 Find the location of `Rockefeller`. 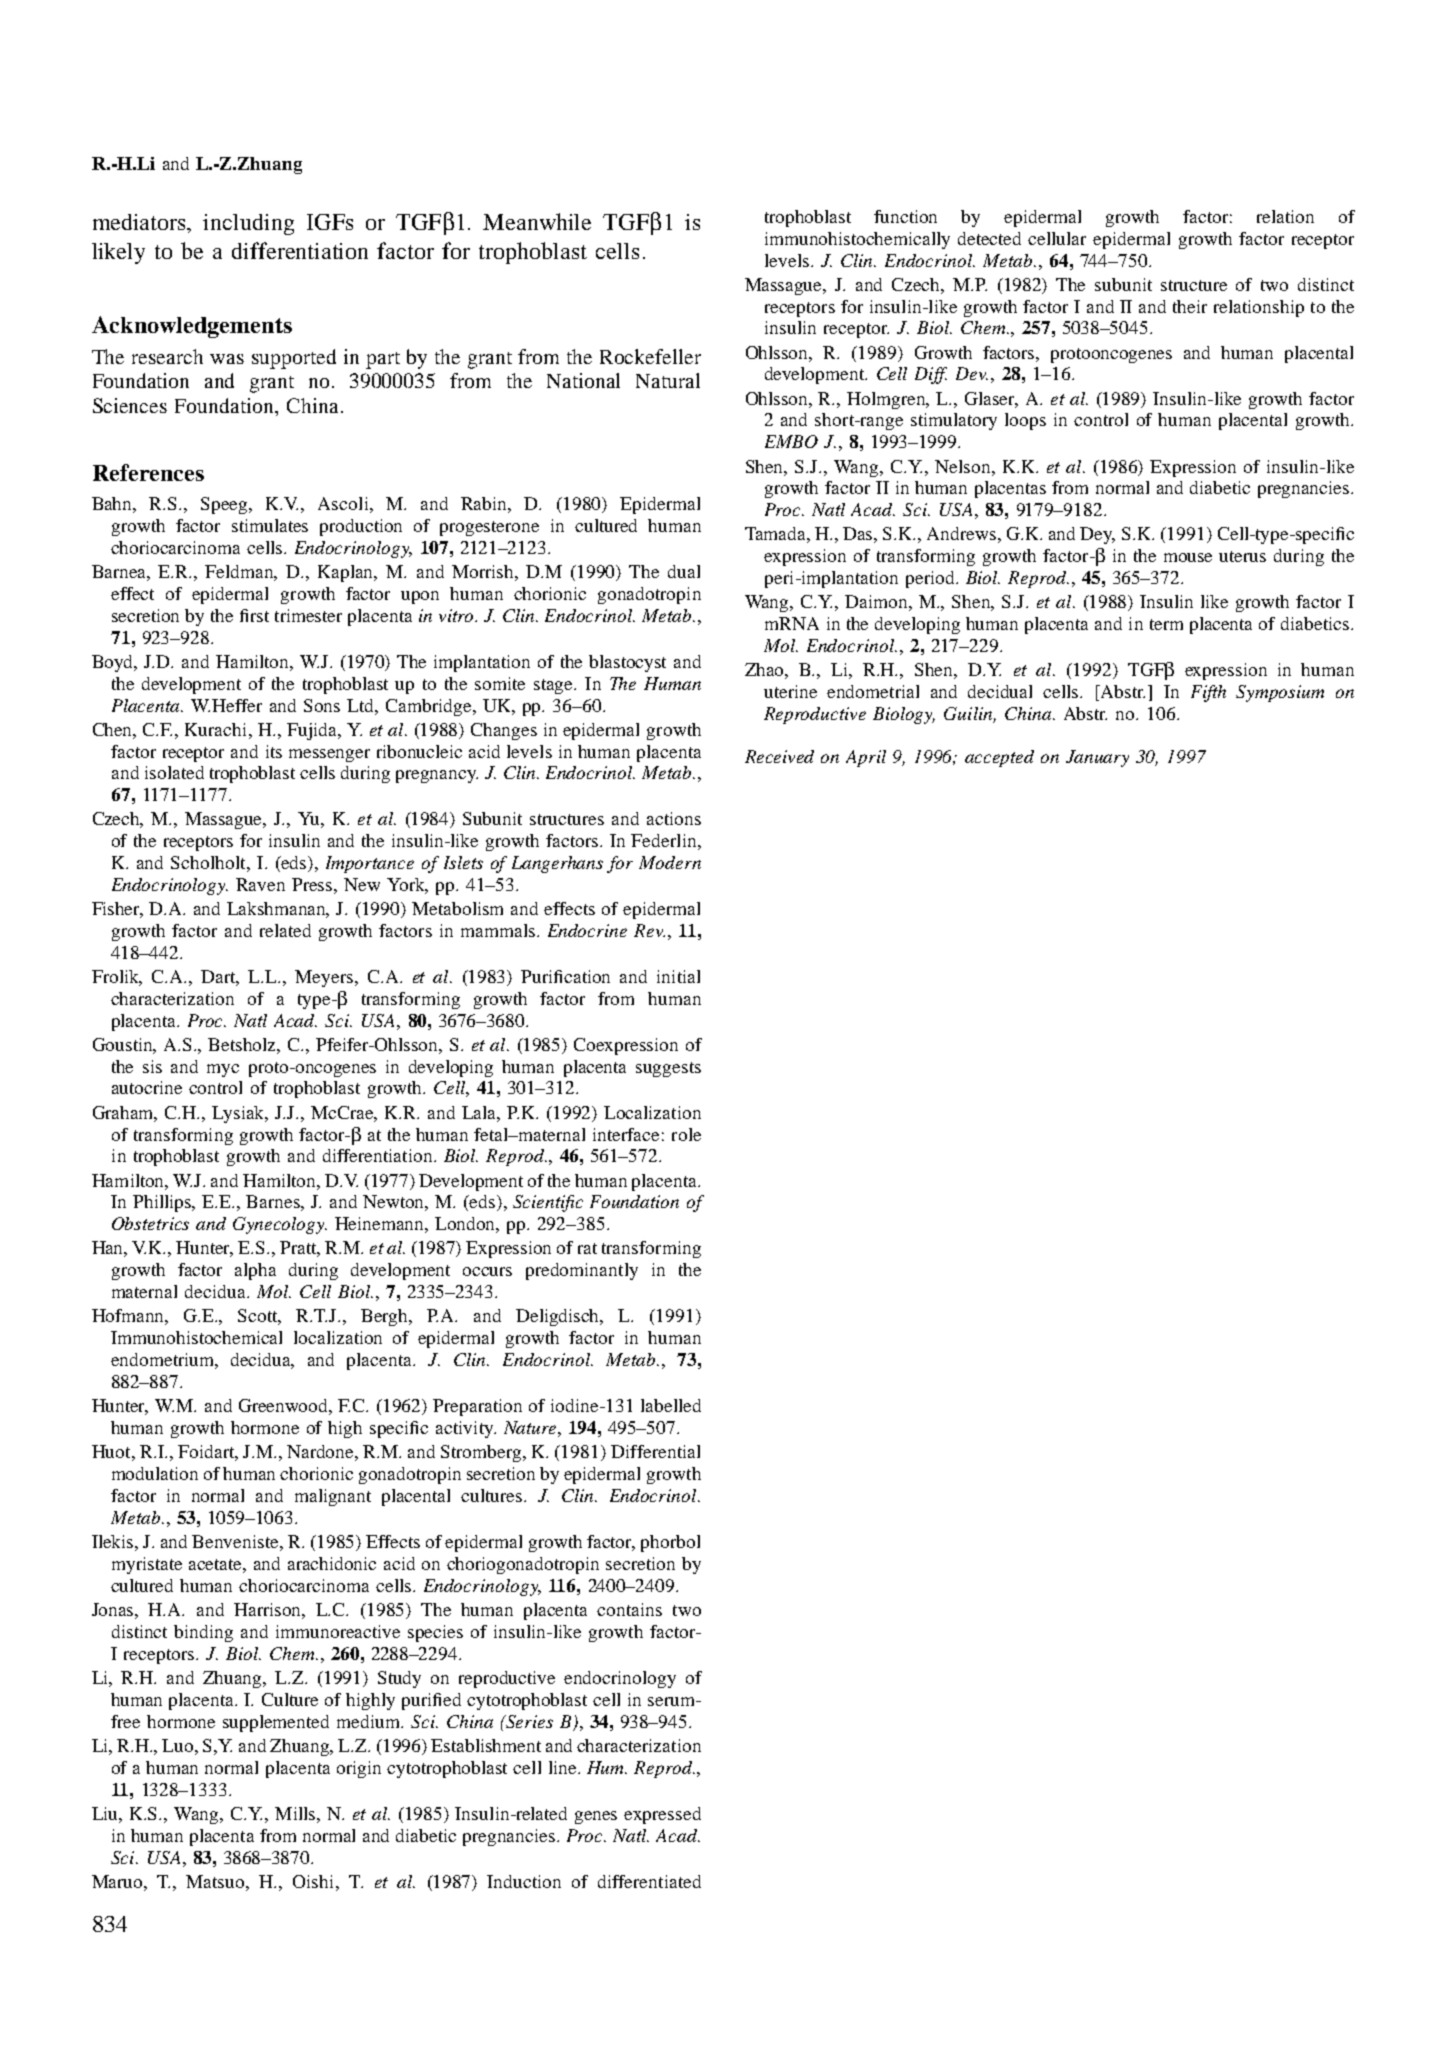

Rockefeller is located at coordinates (650, 356).
